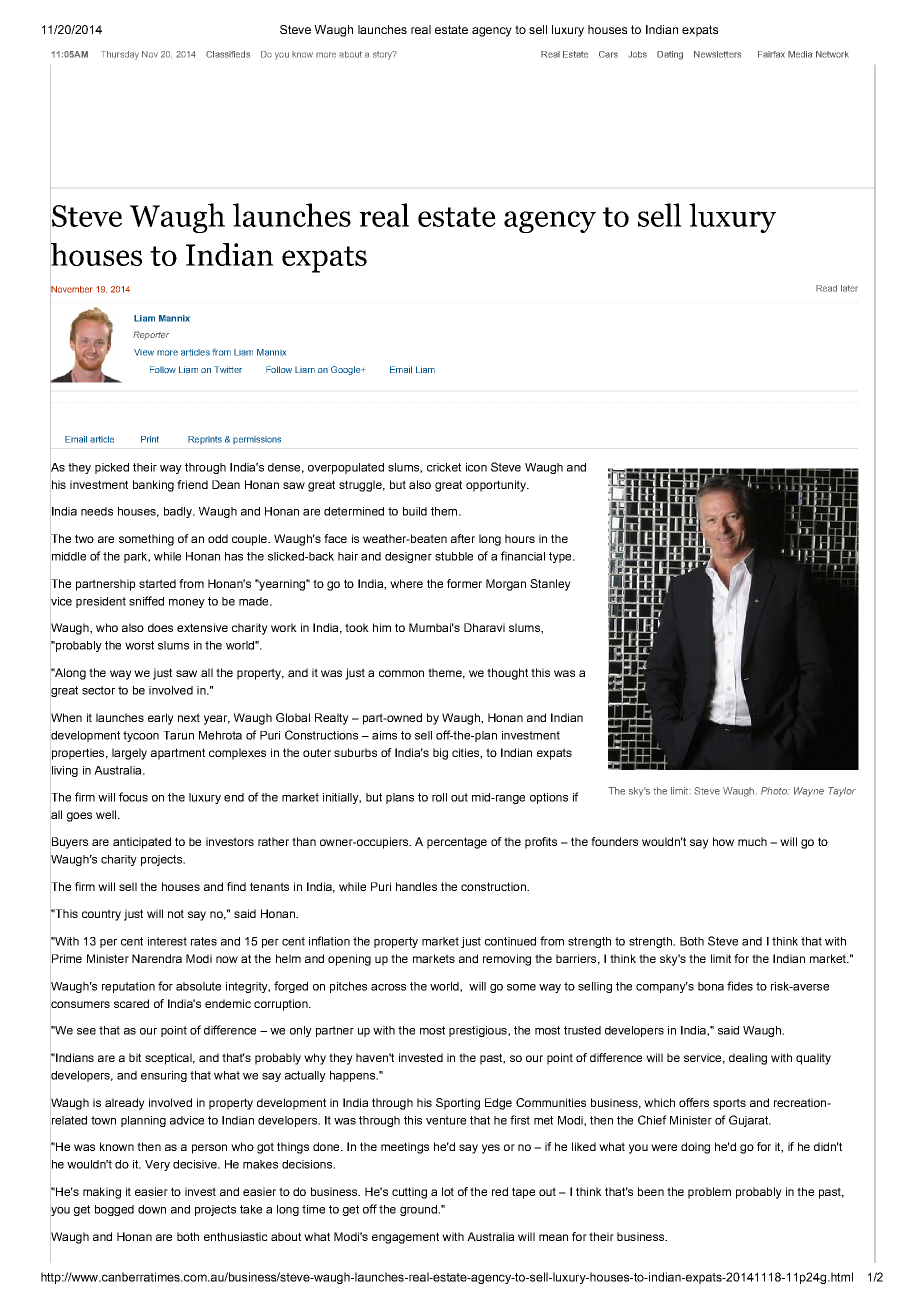 This page has width=924, height=1308. I want to click on thought, so click(507, 674).
